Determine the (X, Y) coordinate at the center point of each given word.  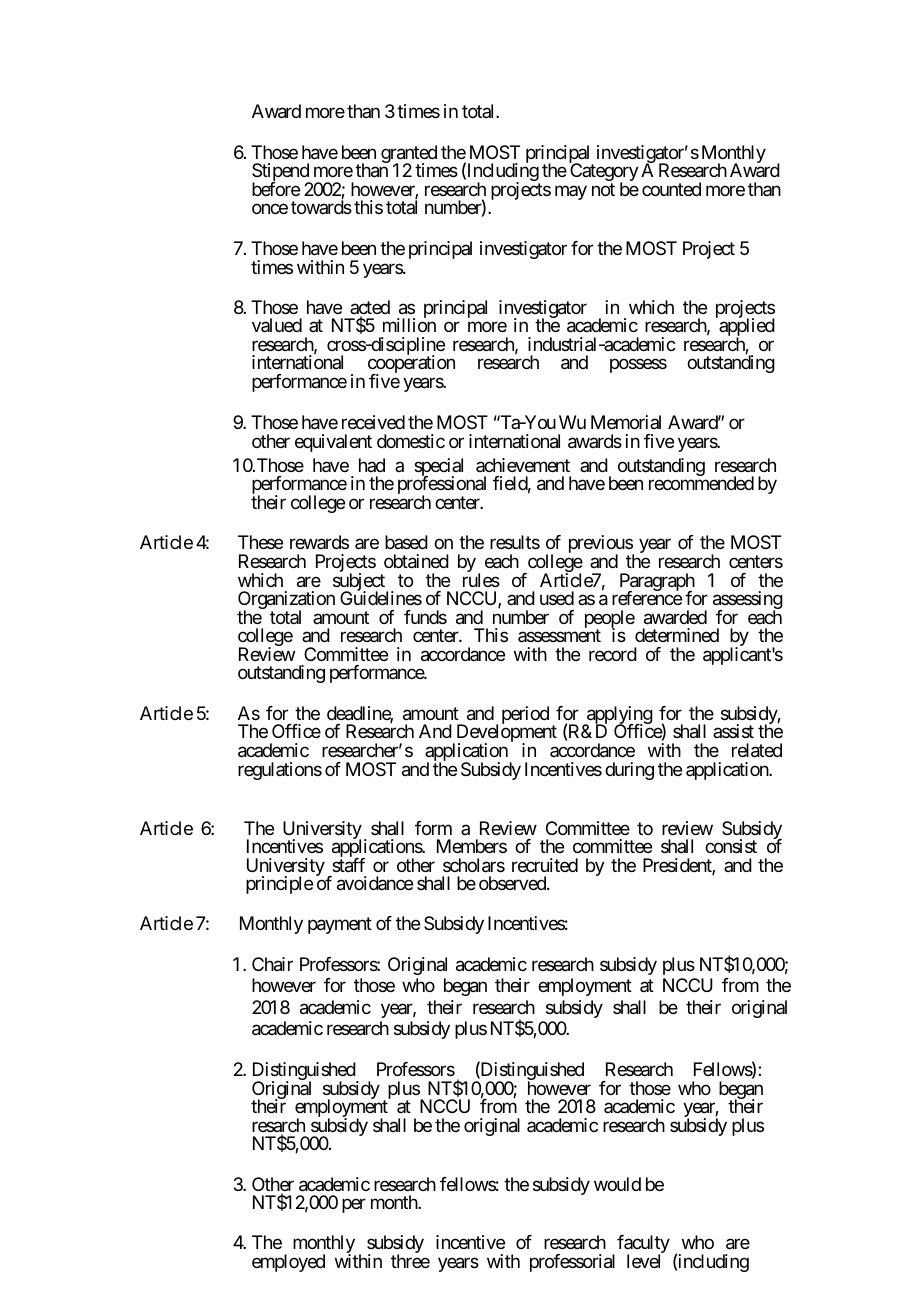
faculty (643, 1245)
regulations (280, 771)
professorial (572, 1263)
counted (671, 189)
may (571, 192)
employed (288, 1263)
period (525, 715)
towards (321, 207)
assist (733, 731)
